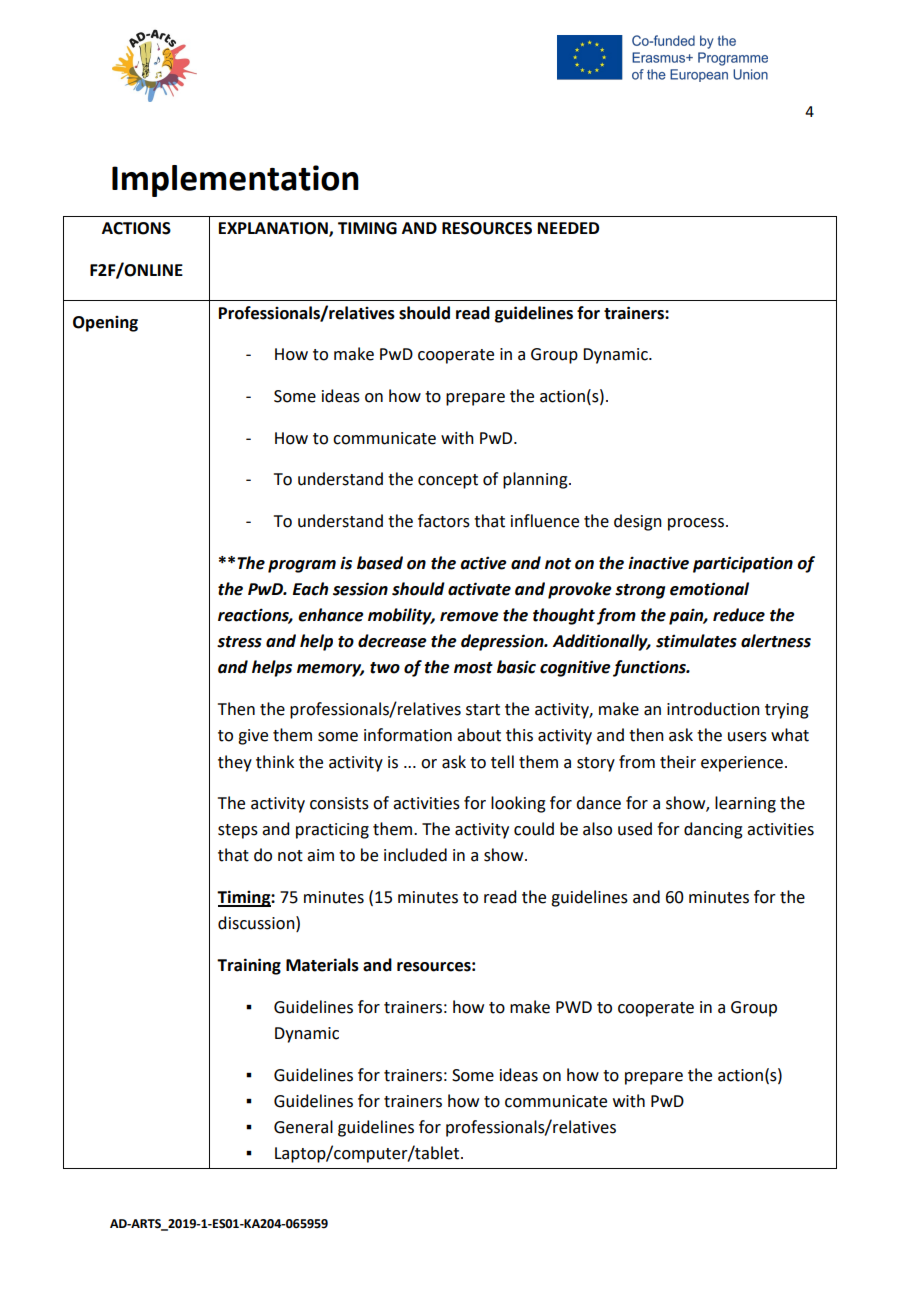  I want to click on factors, so click(444, 521).
